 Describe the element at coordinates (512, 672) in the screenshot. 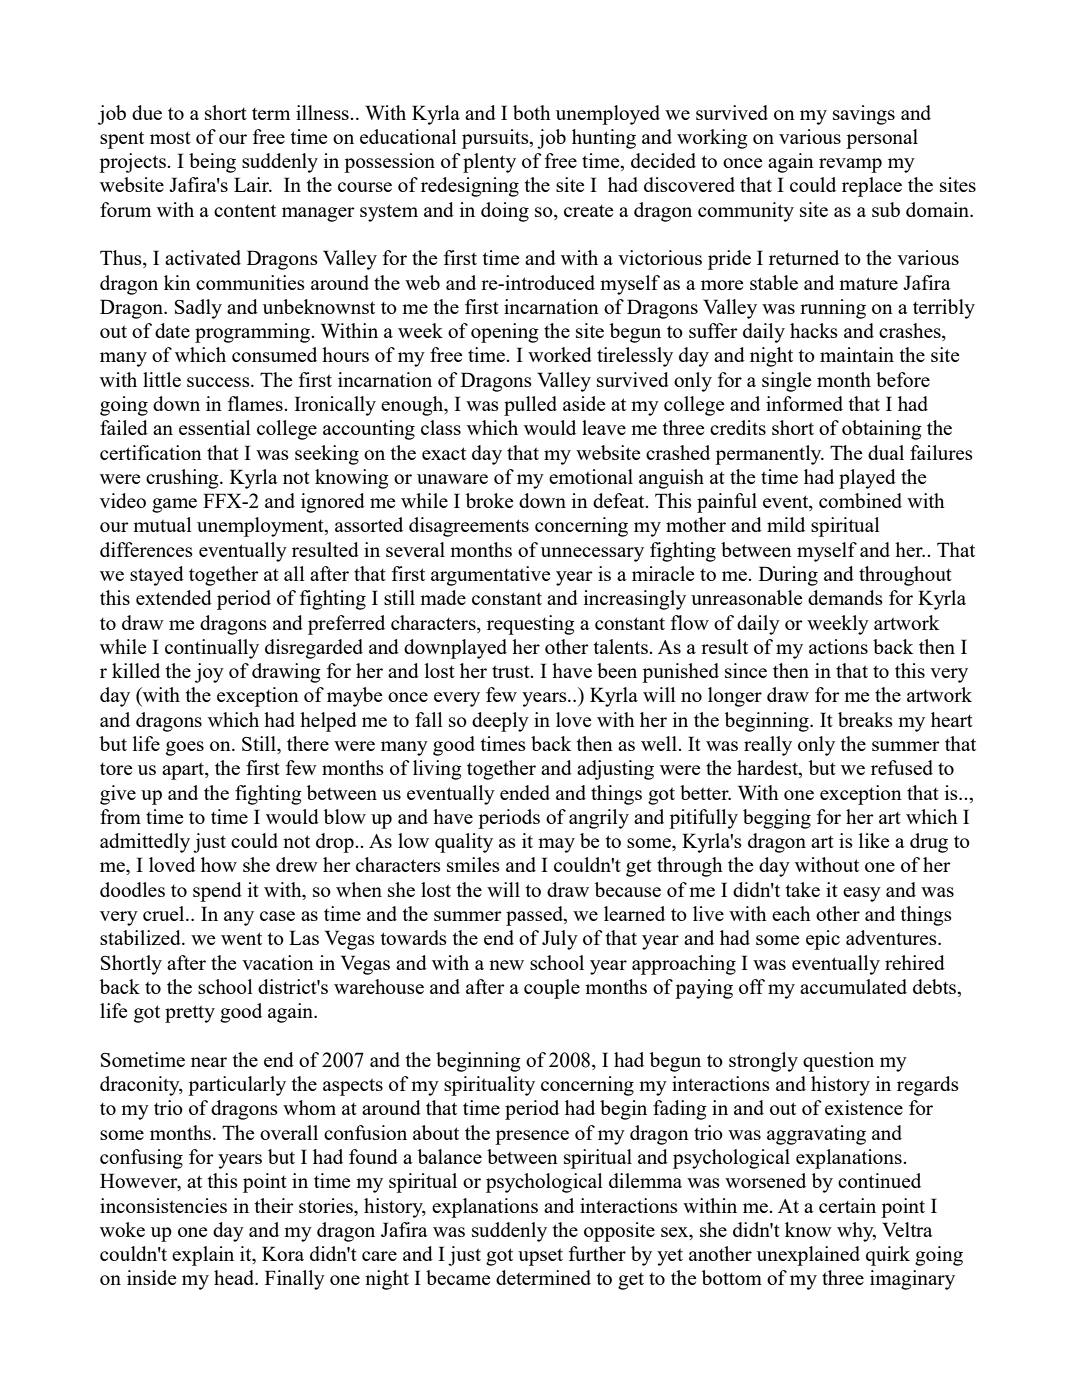

I see `trust` at that location.
